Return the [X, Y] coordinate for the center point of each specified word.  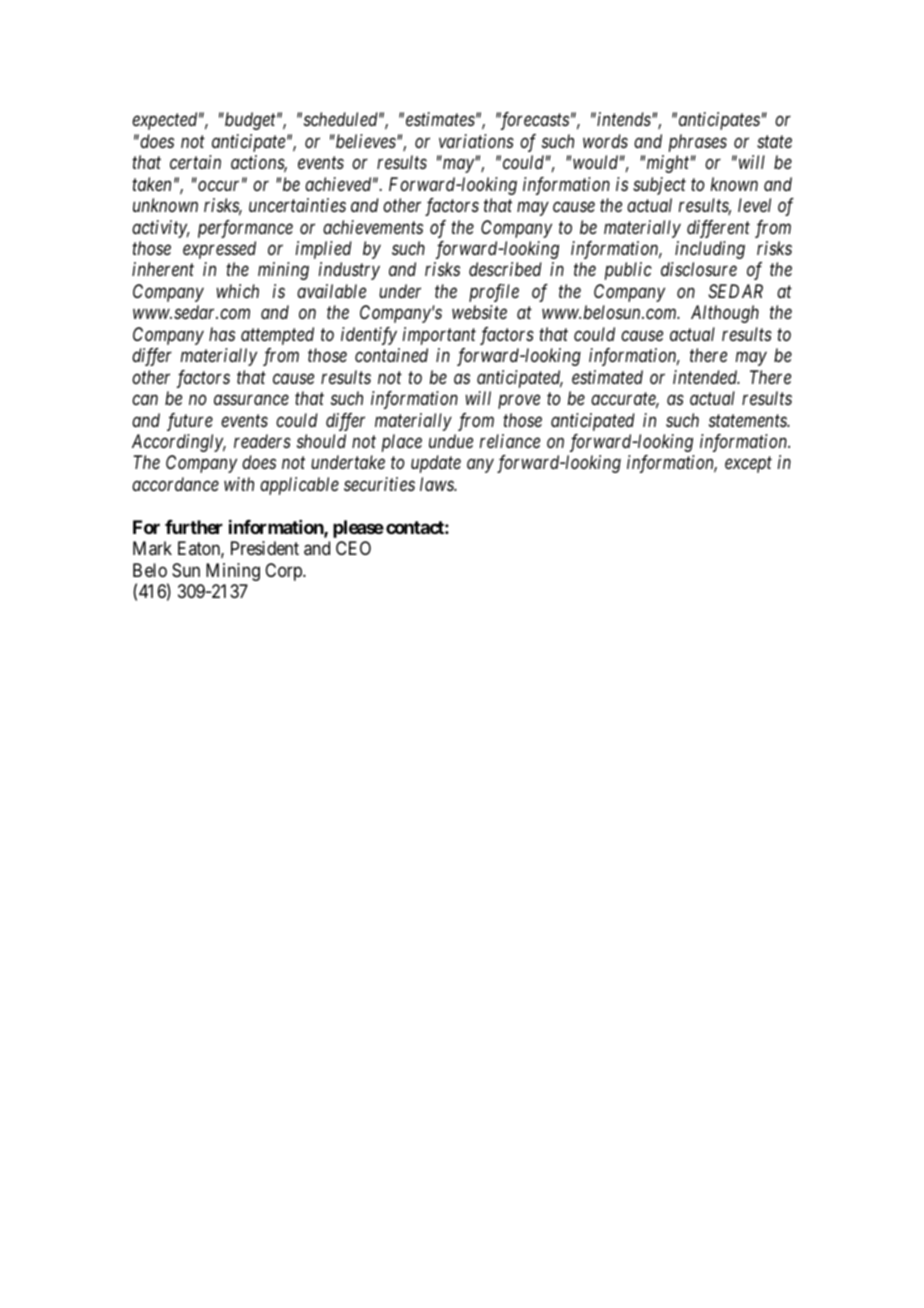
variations [476, 141]
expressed [219, 250]
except [748, 465]
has [222, 334]
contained [391, 355]
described [505, 269]
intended [706, 377]
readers [262, 441]
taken [151, 184]
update [436, 464]
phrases [698, 143]
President [265, 548]
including [710, 250]
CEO [353, 548]
